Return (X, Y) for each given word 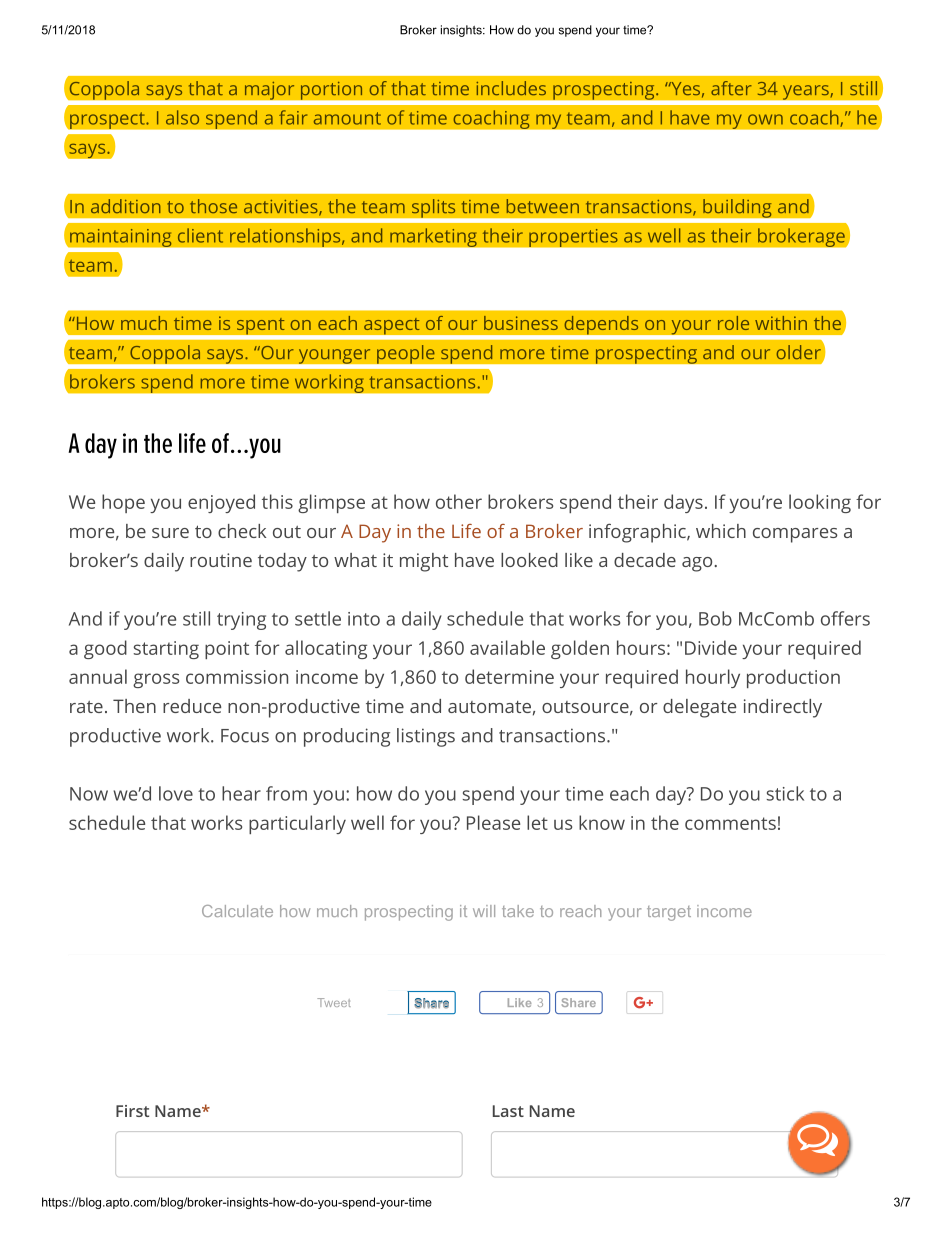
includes (511, 88)
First (132, 1111)
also (182, 117)
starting (166, 650)
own (765, 119)
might (424, 562)
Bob (715, 618)
